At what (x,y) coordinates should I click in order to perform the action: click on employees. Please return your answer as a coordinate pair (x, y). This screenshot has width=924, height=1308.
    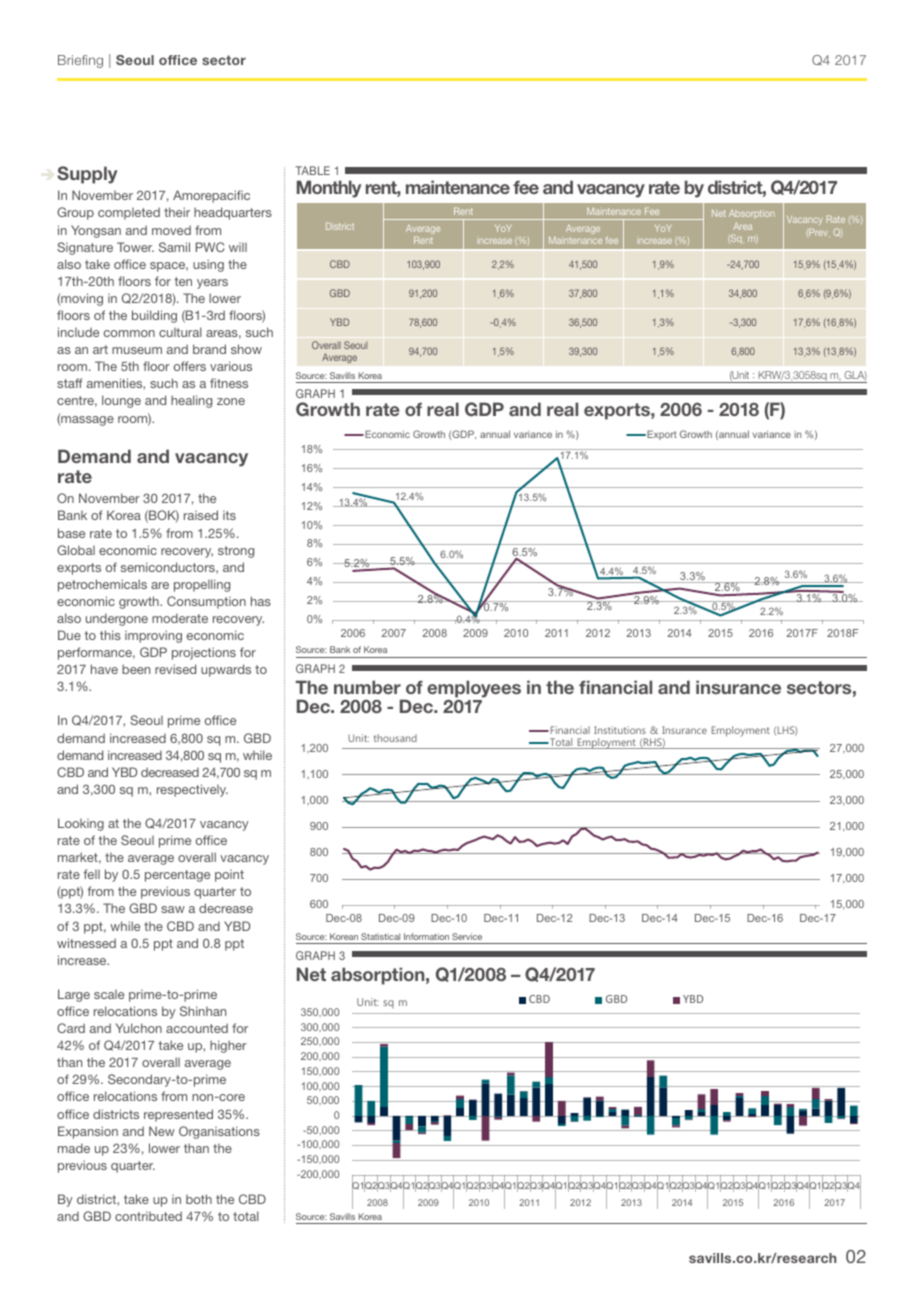
    Looking at the image, I should click on (474, 690).
